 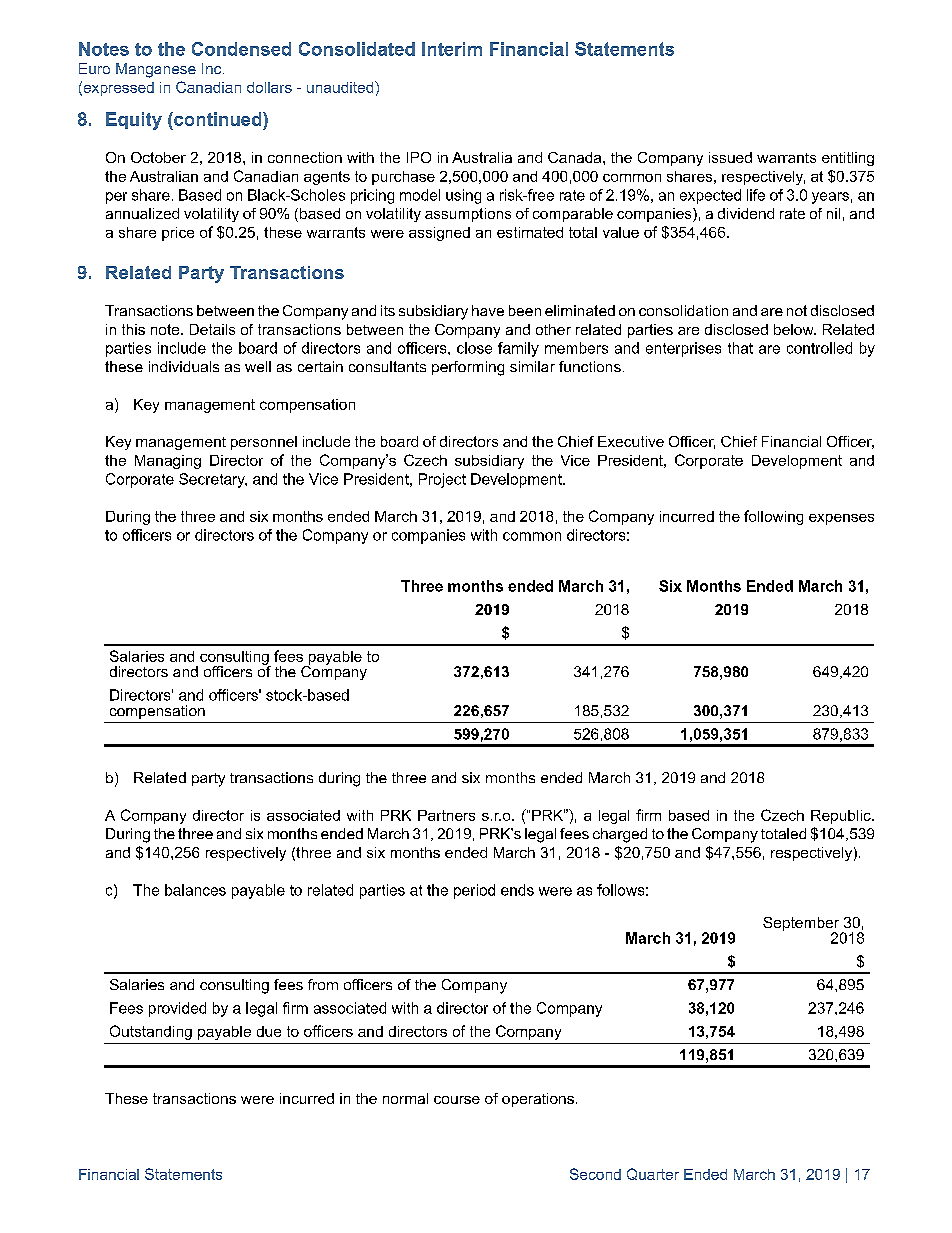 What do you see at coordinates (730, 157) in the document?
I see `issued` at bounding box center [730, 157].
